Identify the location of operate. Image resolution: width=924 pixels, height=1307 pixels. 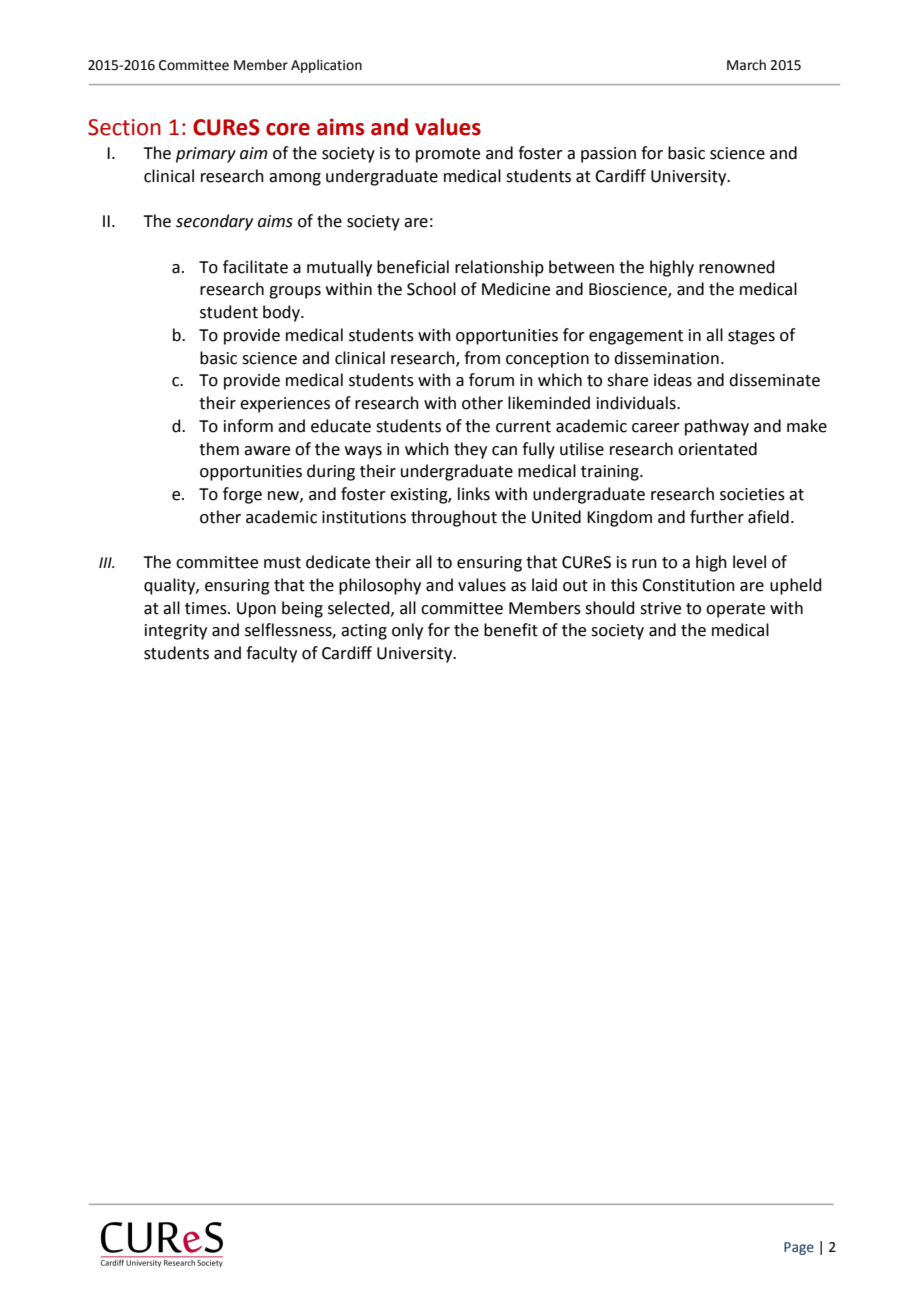
(735, 610).
